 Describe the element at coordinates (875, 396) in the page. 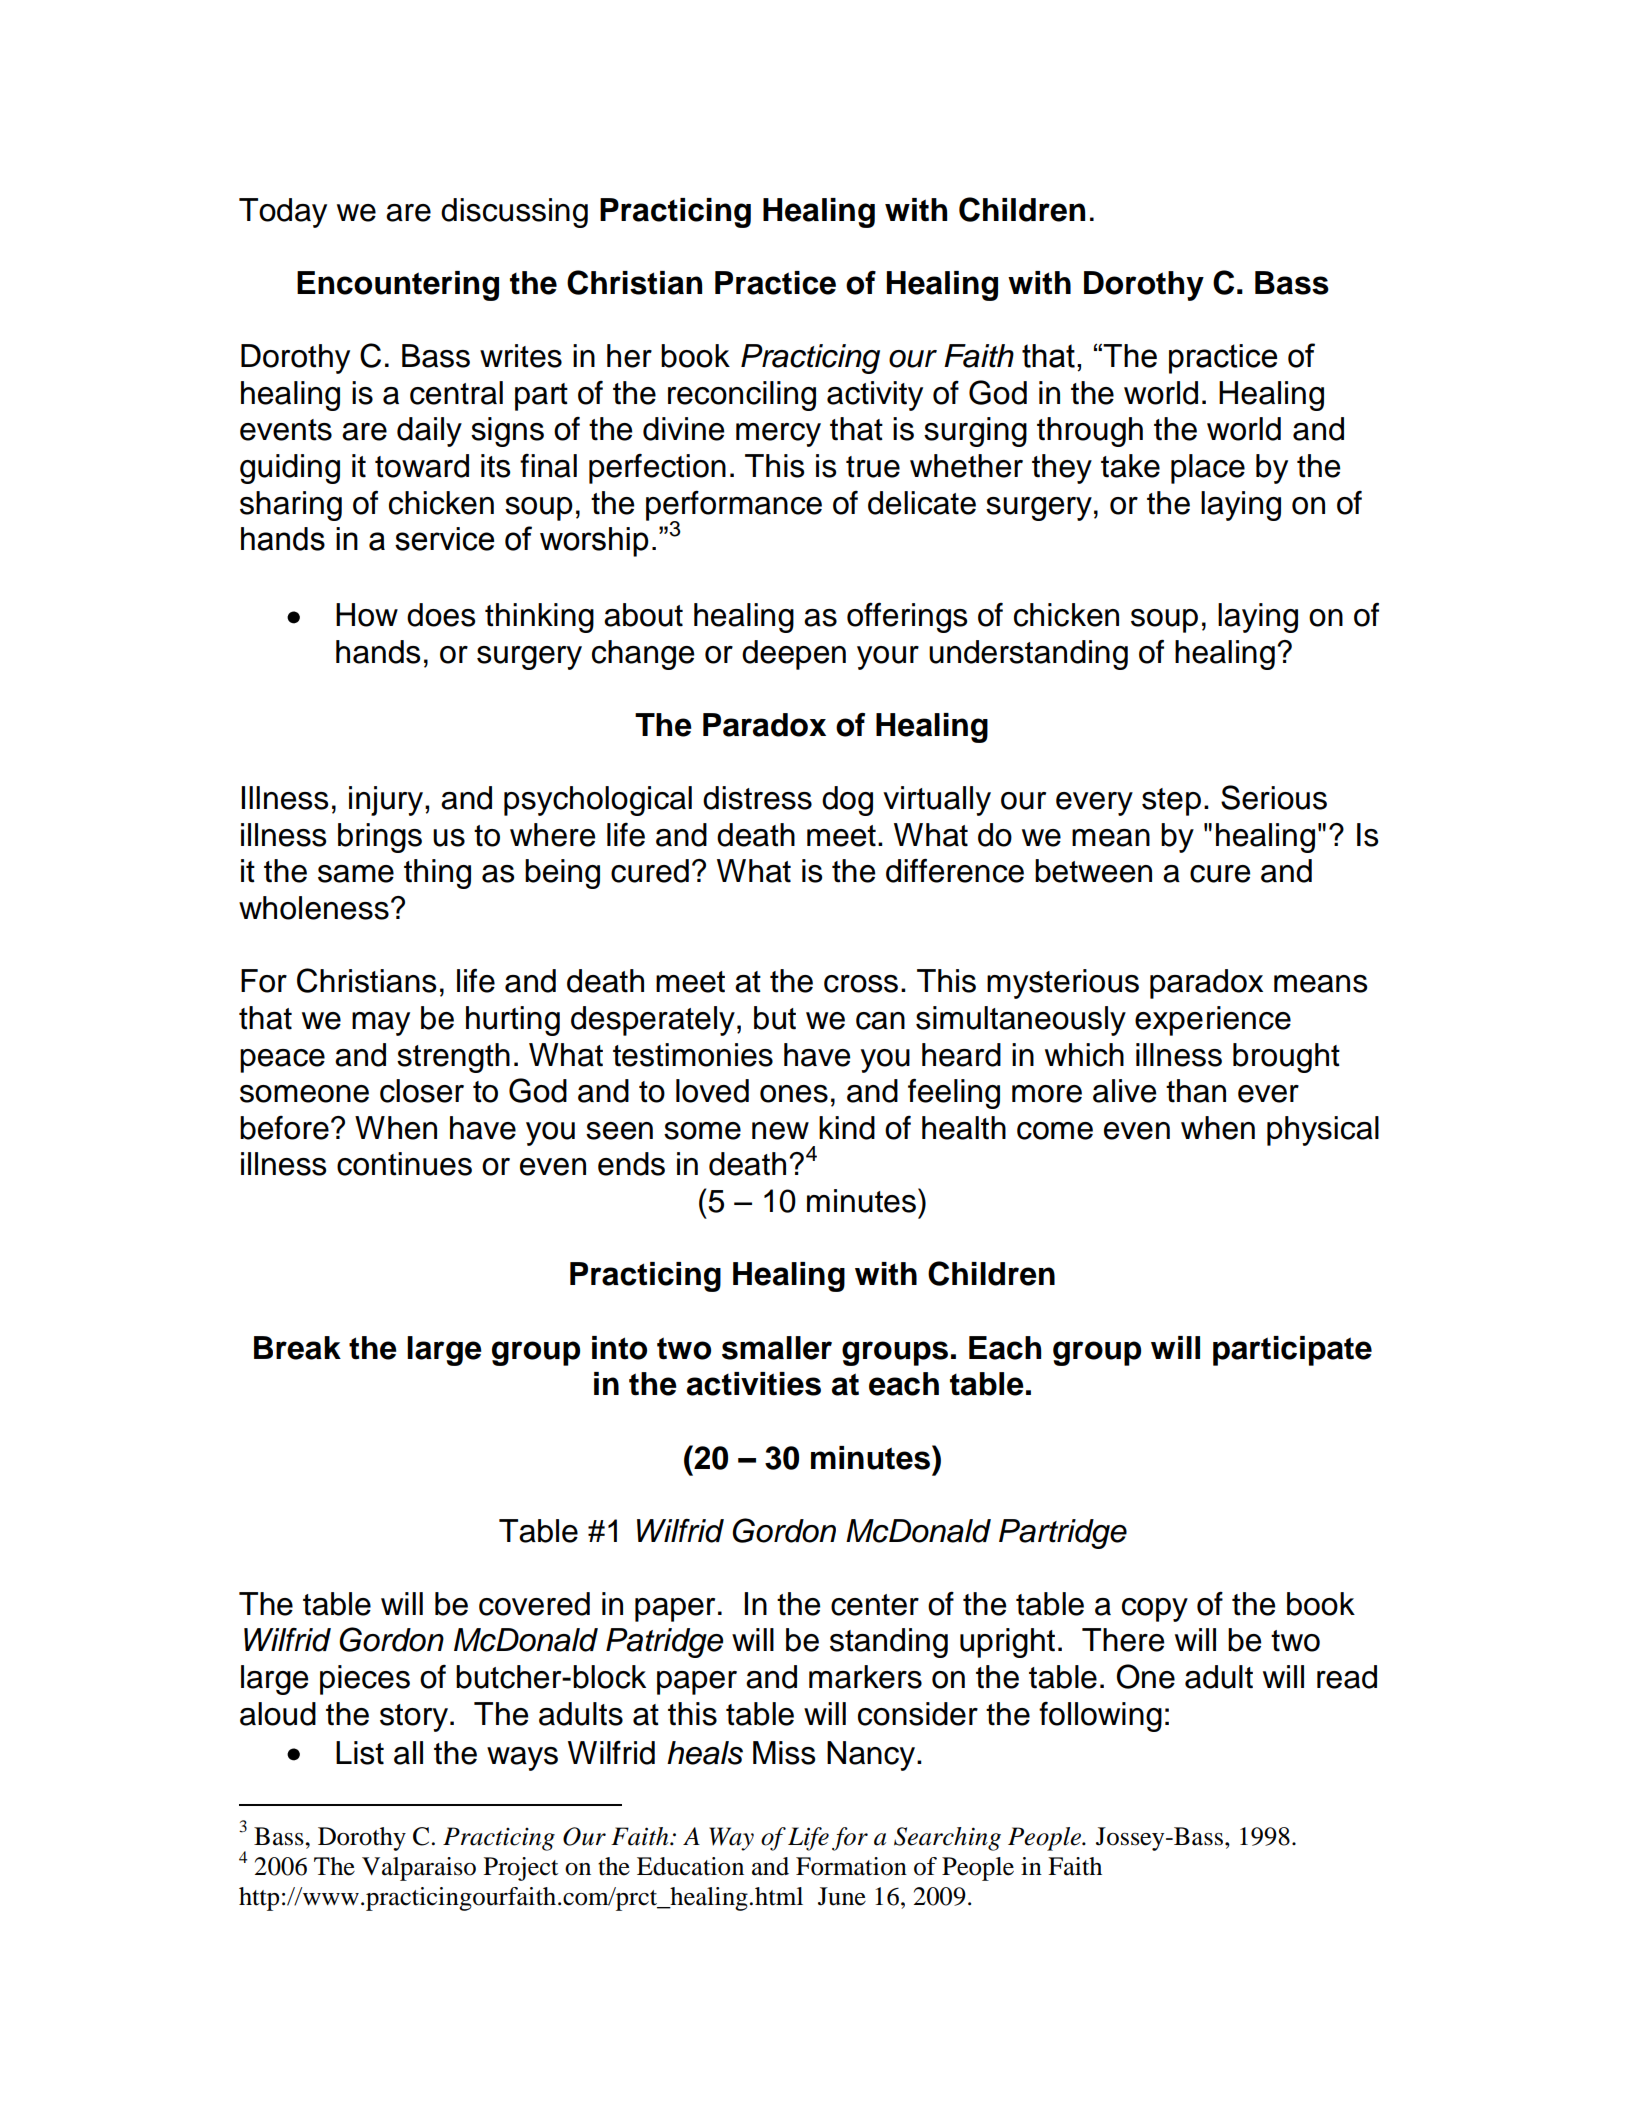

I see `activity` at that location.
